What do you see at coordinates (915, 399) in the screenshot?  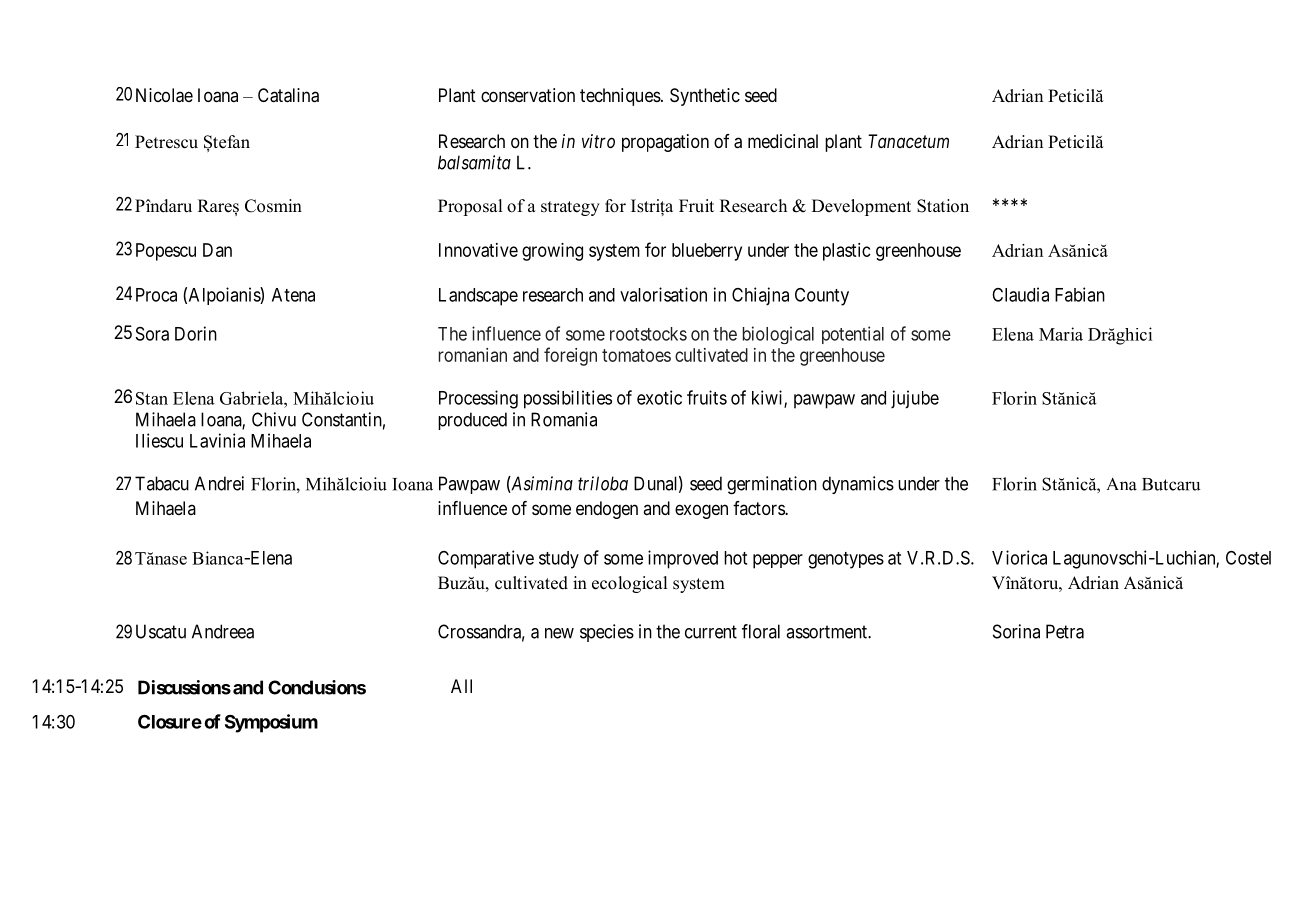 I see `jujube` at bounding box center [915, 399].
